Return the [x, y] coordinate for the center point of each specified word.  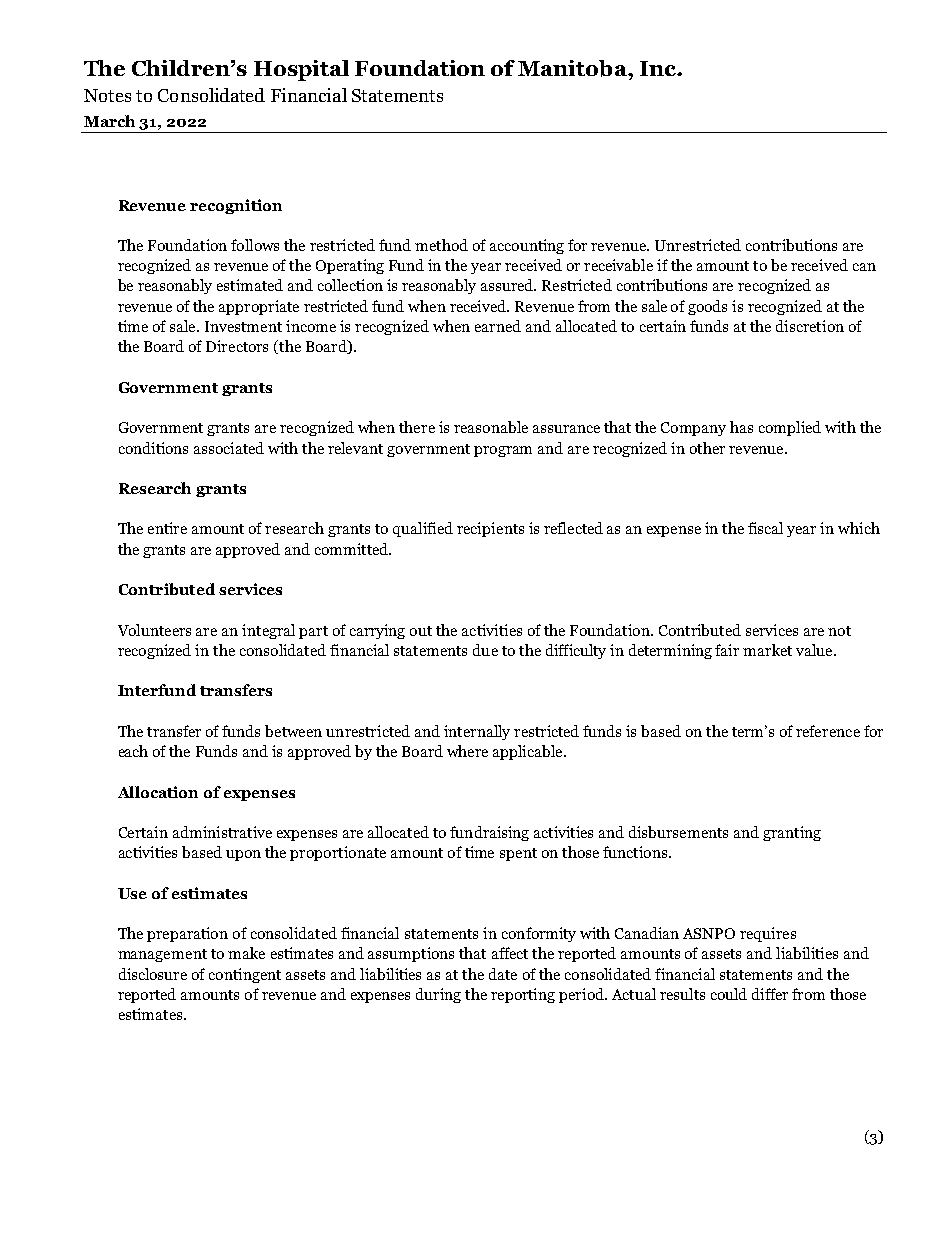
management [162, 955]
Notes [107, 95]
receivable [618, 265]
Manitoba [573, 68]
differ [770, 994]
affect [510, 953]
